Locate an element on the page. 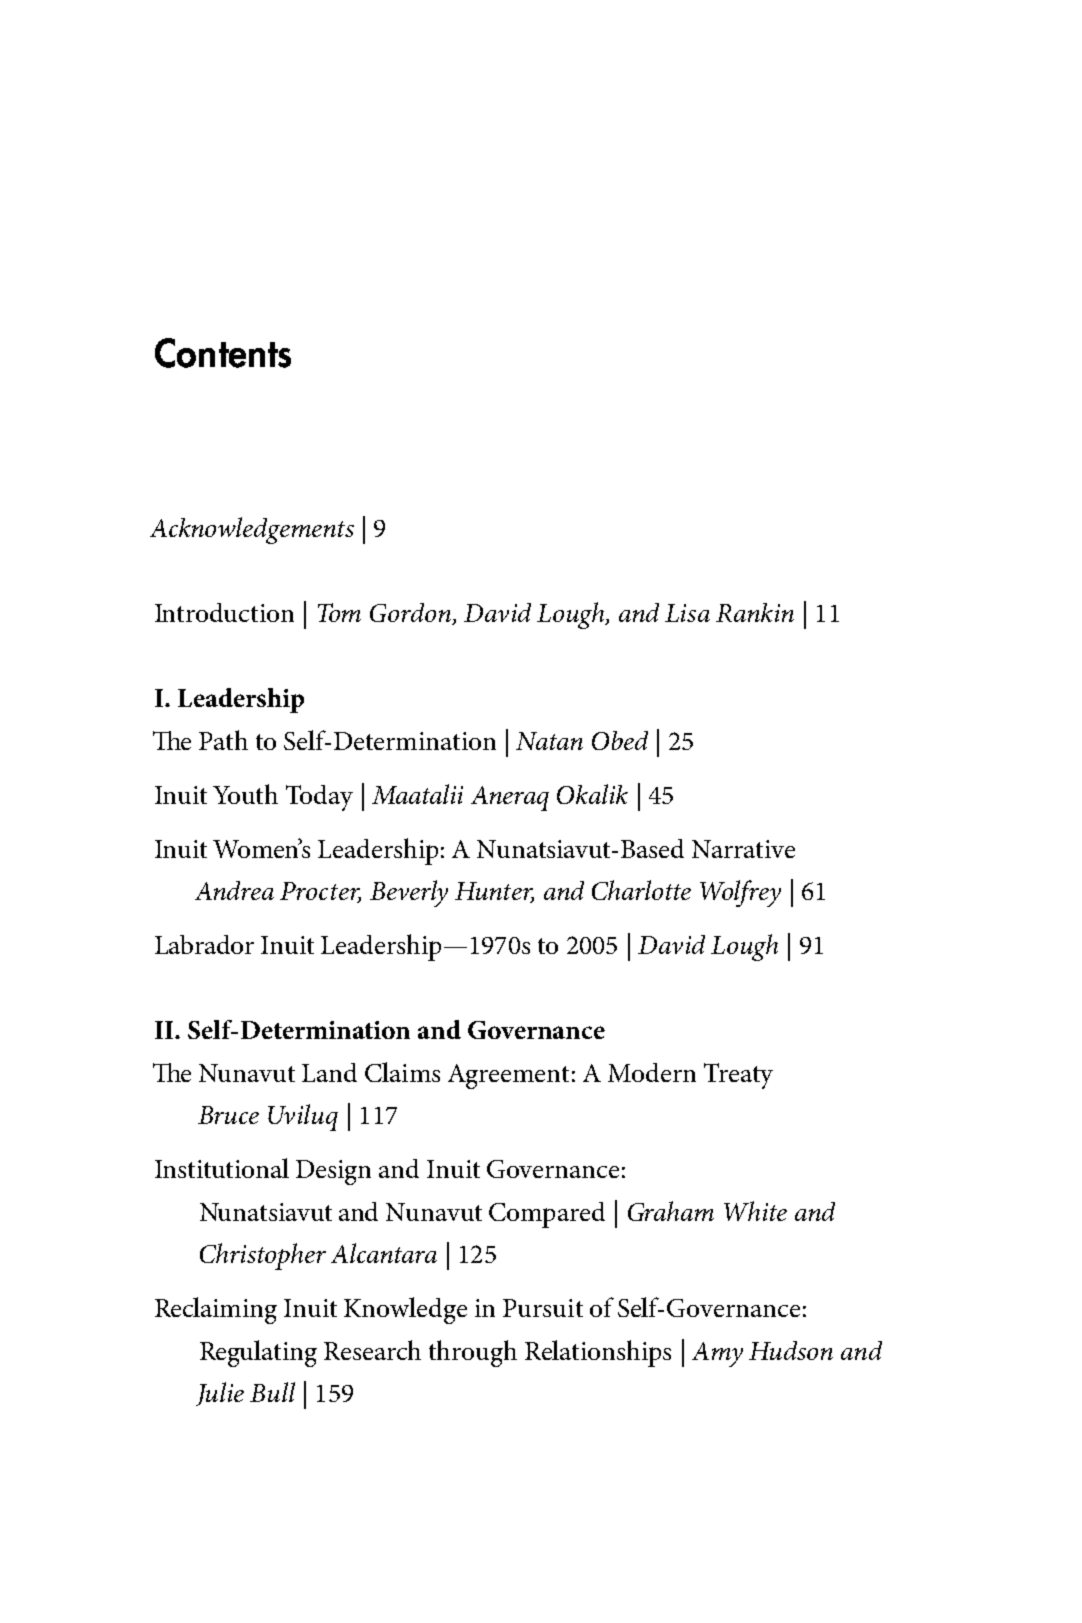  Andrea is located at coordinates (234, 890).
